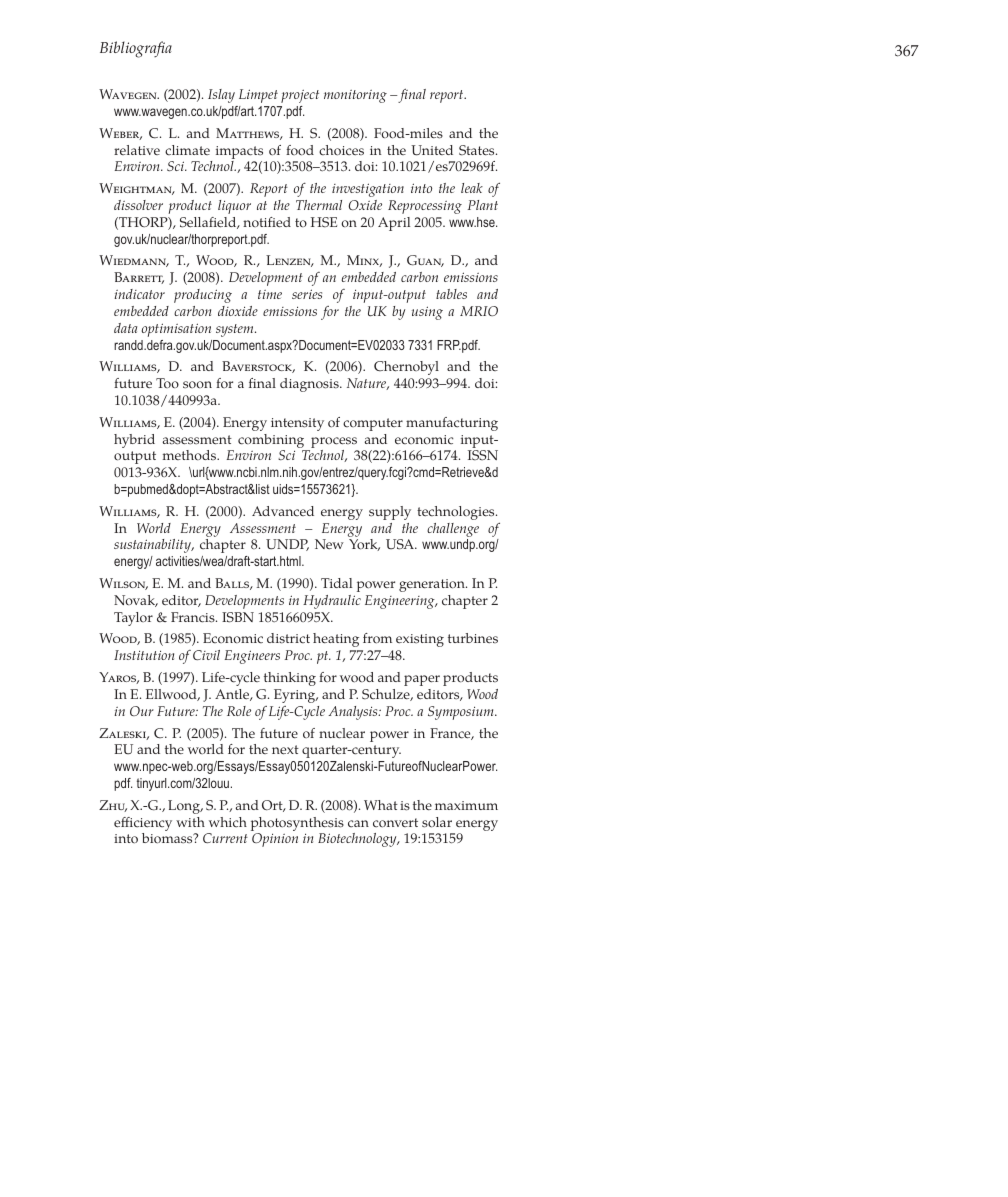 This screenshot has width=1008, height=1197. I want to click on project, so click(300, 96).
